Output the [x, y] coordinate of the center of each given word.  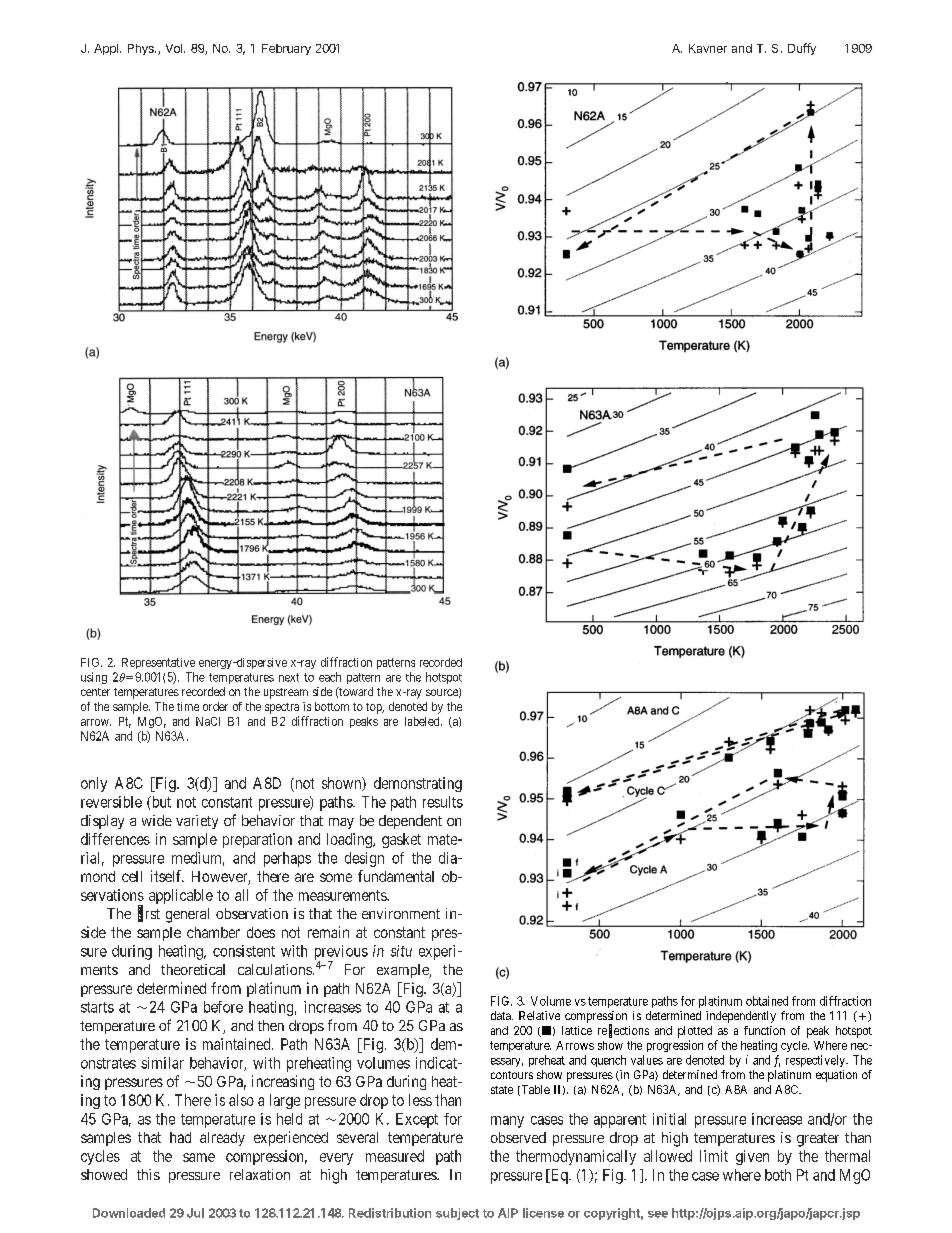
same [199, 1157]
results [443, 802]
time [188, 706]
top [375, 708]
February [286, 49]
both [778, 1175]
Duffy [802, 49]
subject [457, 1214]
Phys [142, 49]
